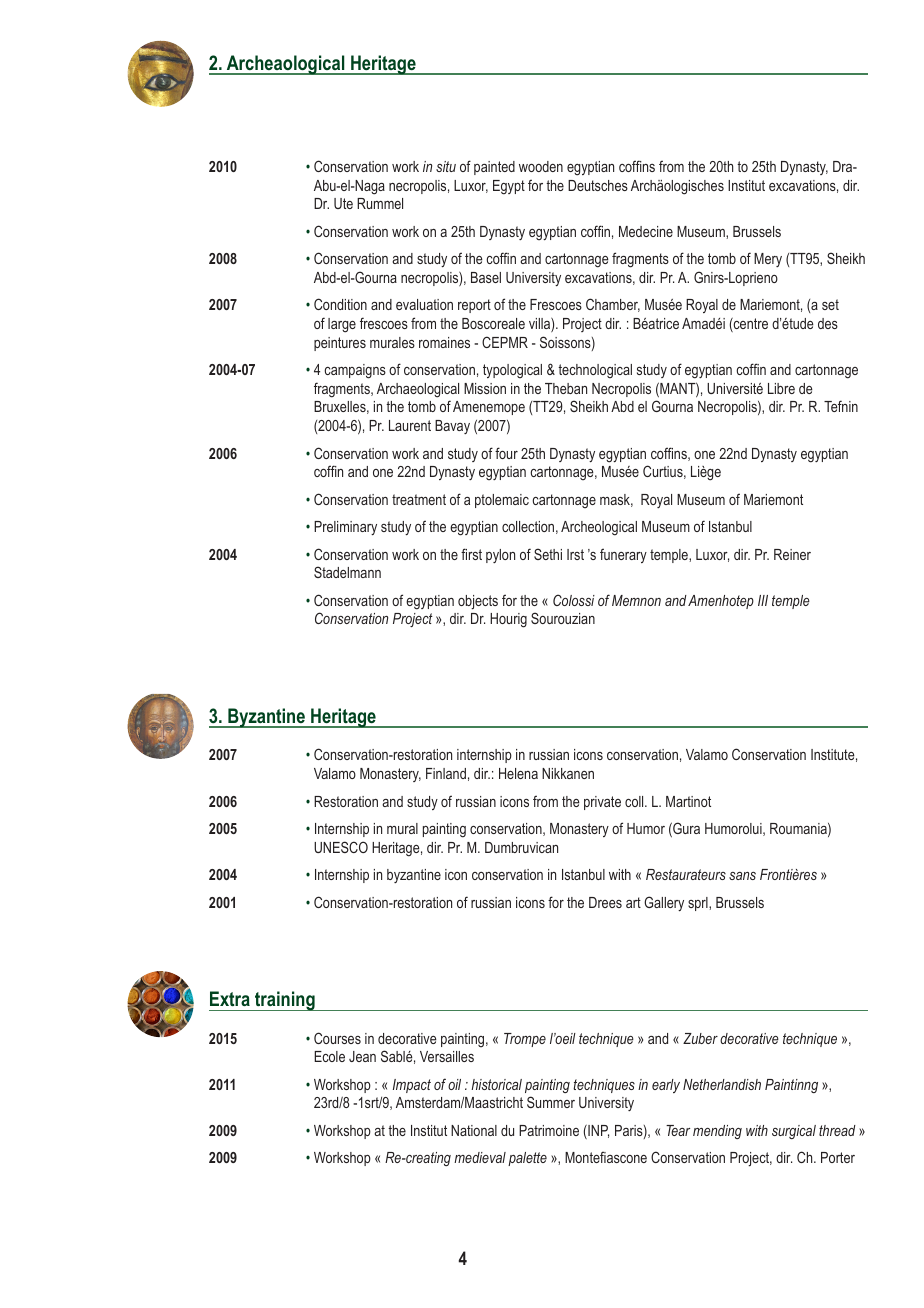 Image resolution: width=924 pixels, height=1308 pixels. Describe the element at coordinates (763, 600) in the screenshot. I see `III` at that location.
